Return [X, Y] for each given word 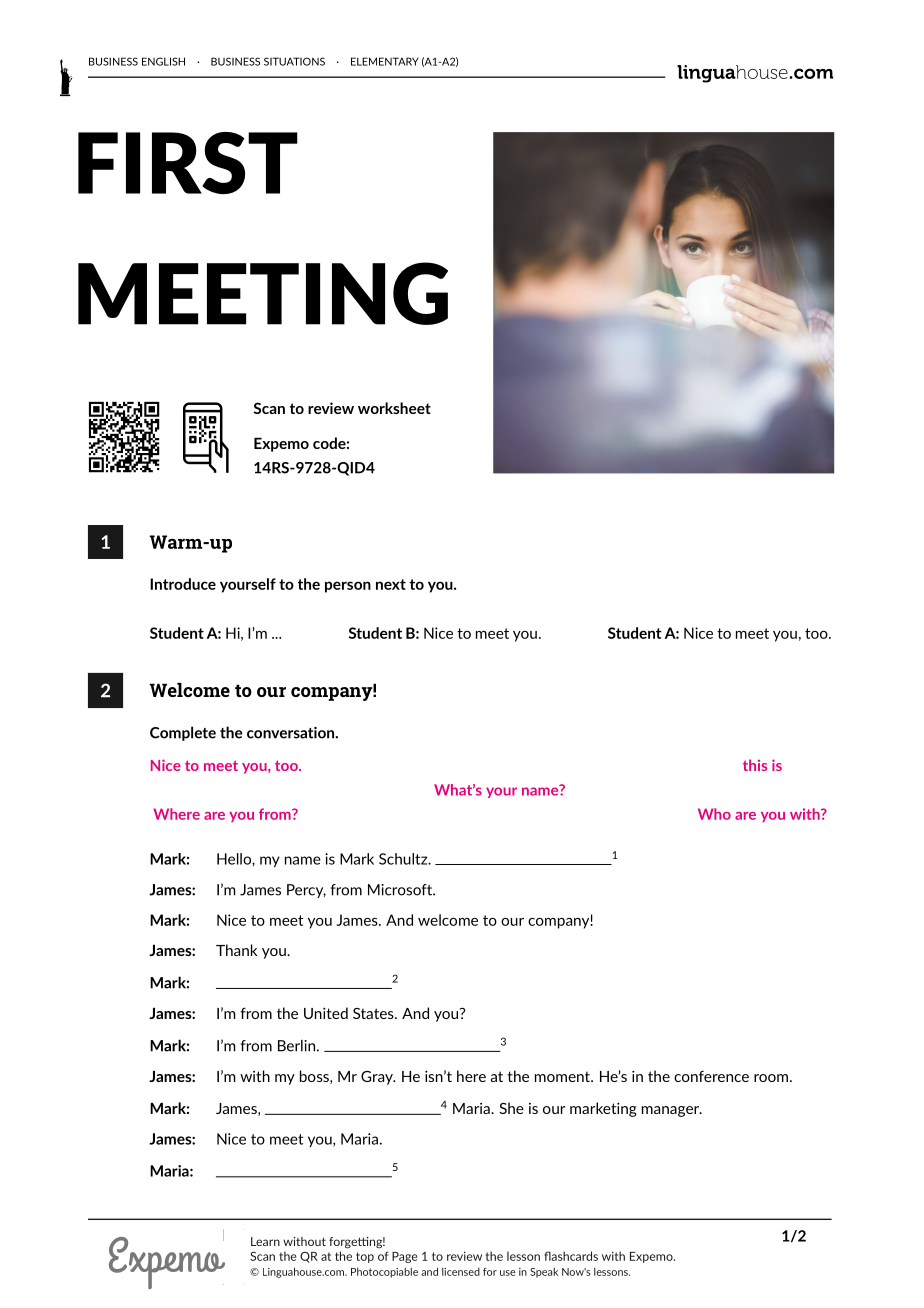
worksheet [394, 408]
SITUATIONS [294, 61]
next [391, 584]
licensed [461, 1272]
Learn [265, 1241]
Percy [306, 891]
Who [714, 814]
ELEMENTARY [385, 61]
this [755, 765]
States [374, 1013]
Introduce [183, 584]
